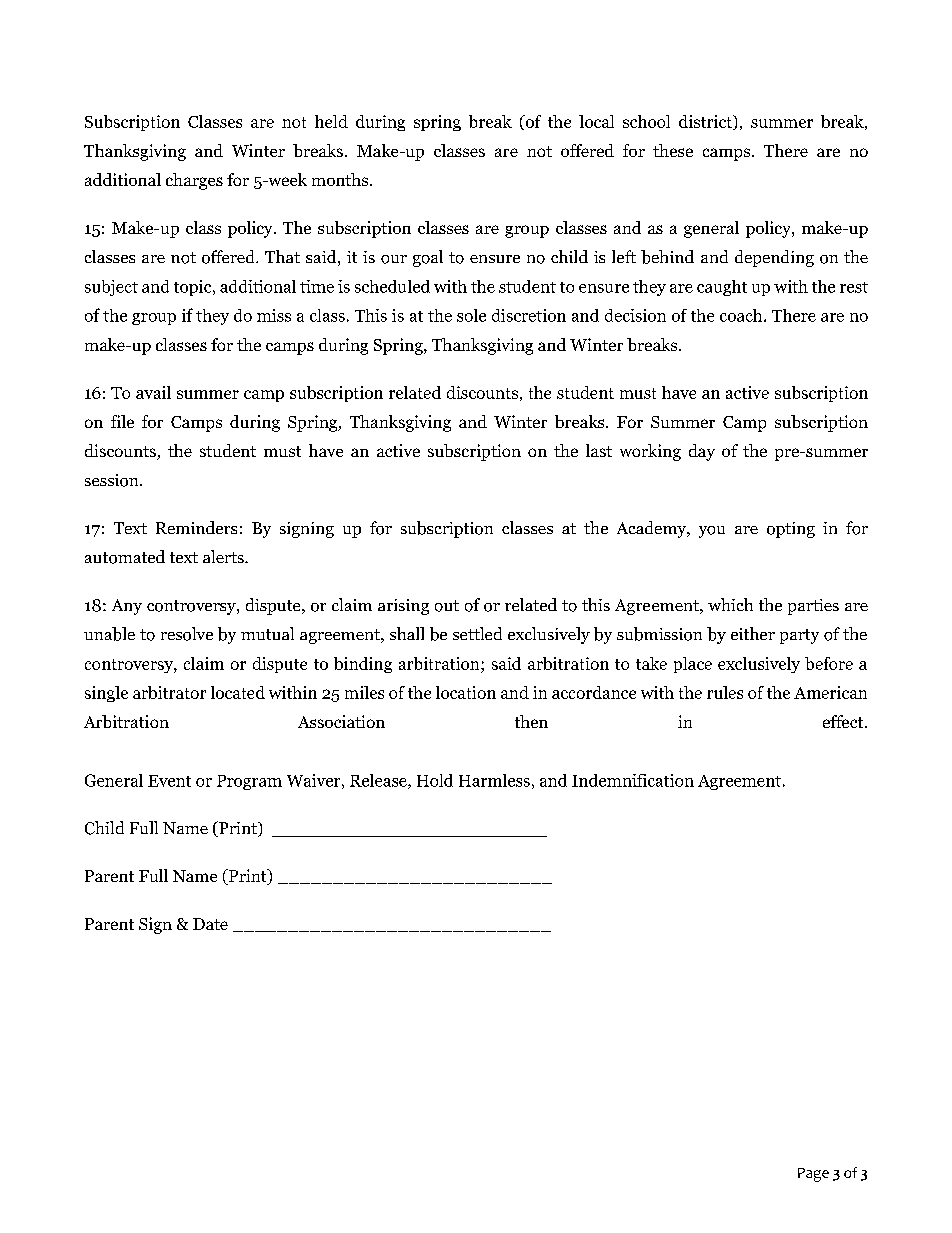  I want to click on Reminders, so click(196, 527).
